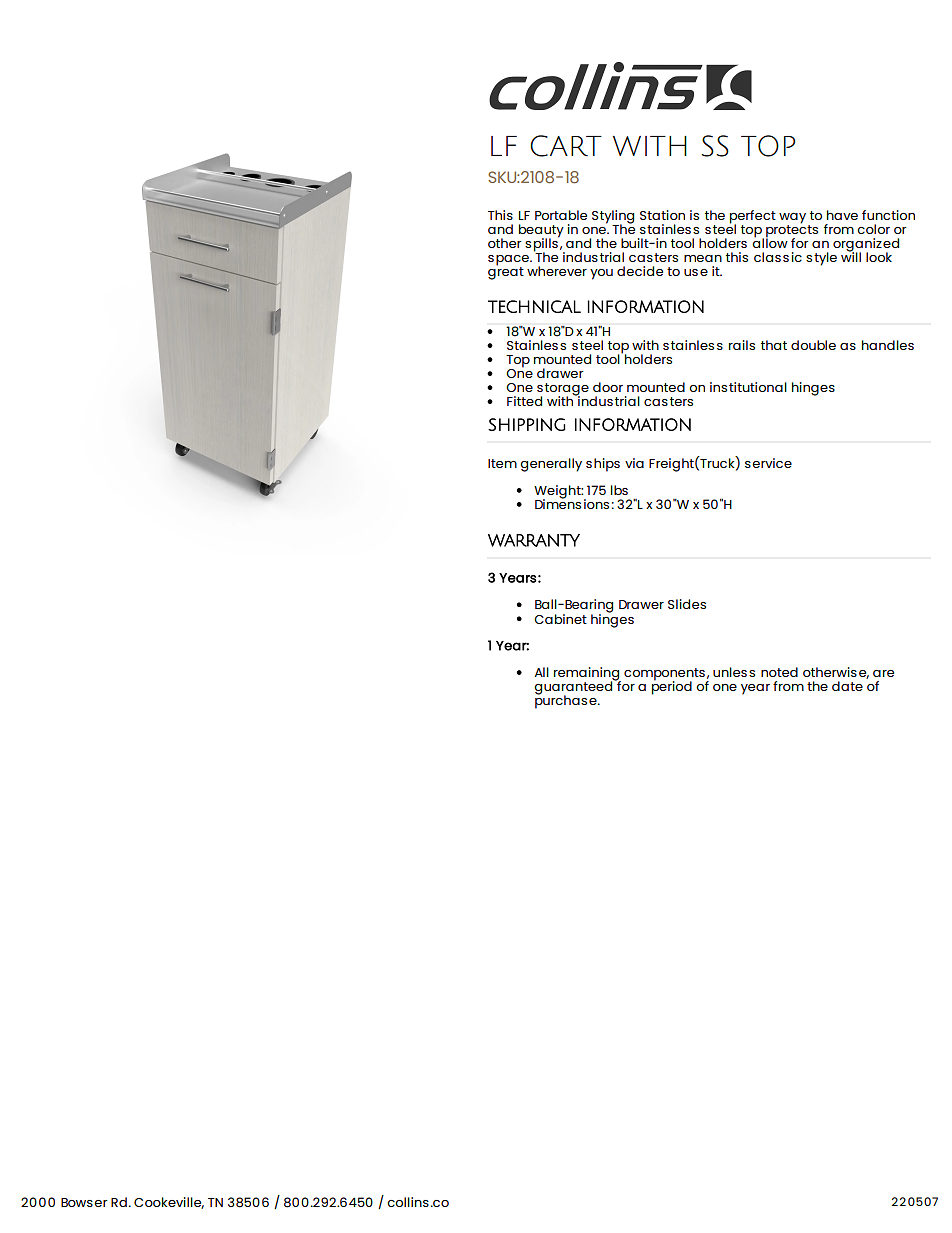 The height and width of the page is (1233, 952). I want to click on guaranteed, so click(574, 688).
